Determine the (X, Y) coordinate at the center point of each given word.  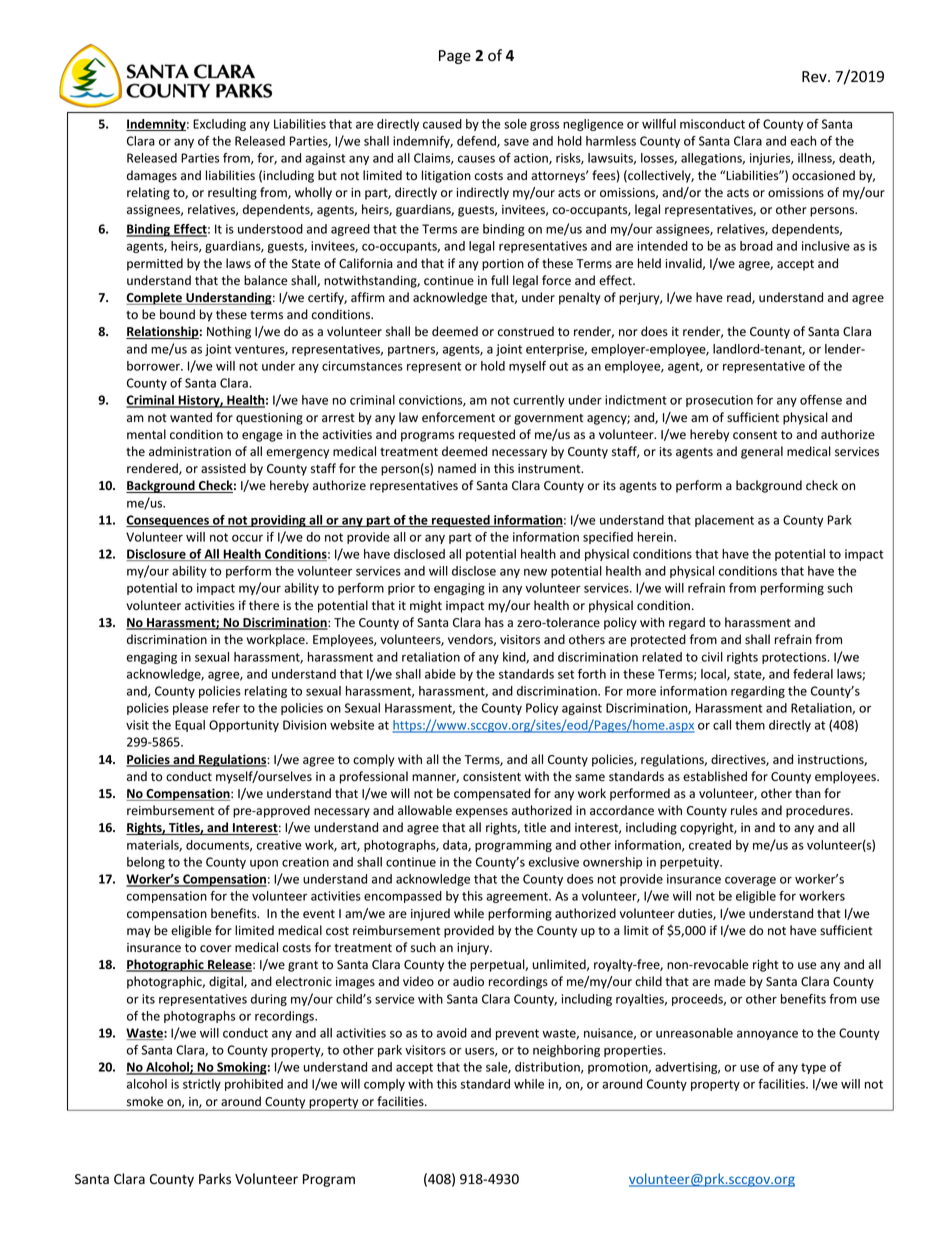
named (457, 468)
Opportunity (244, 726)
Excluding (219, 125)
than (808, 793)
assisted (223, 468)
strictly (202, 1085)
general (762, 452)
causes (476, 159)
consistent (492, 777)
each (803, 141)
